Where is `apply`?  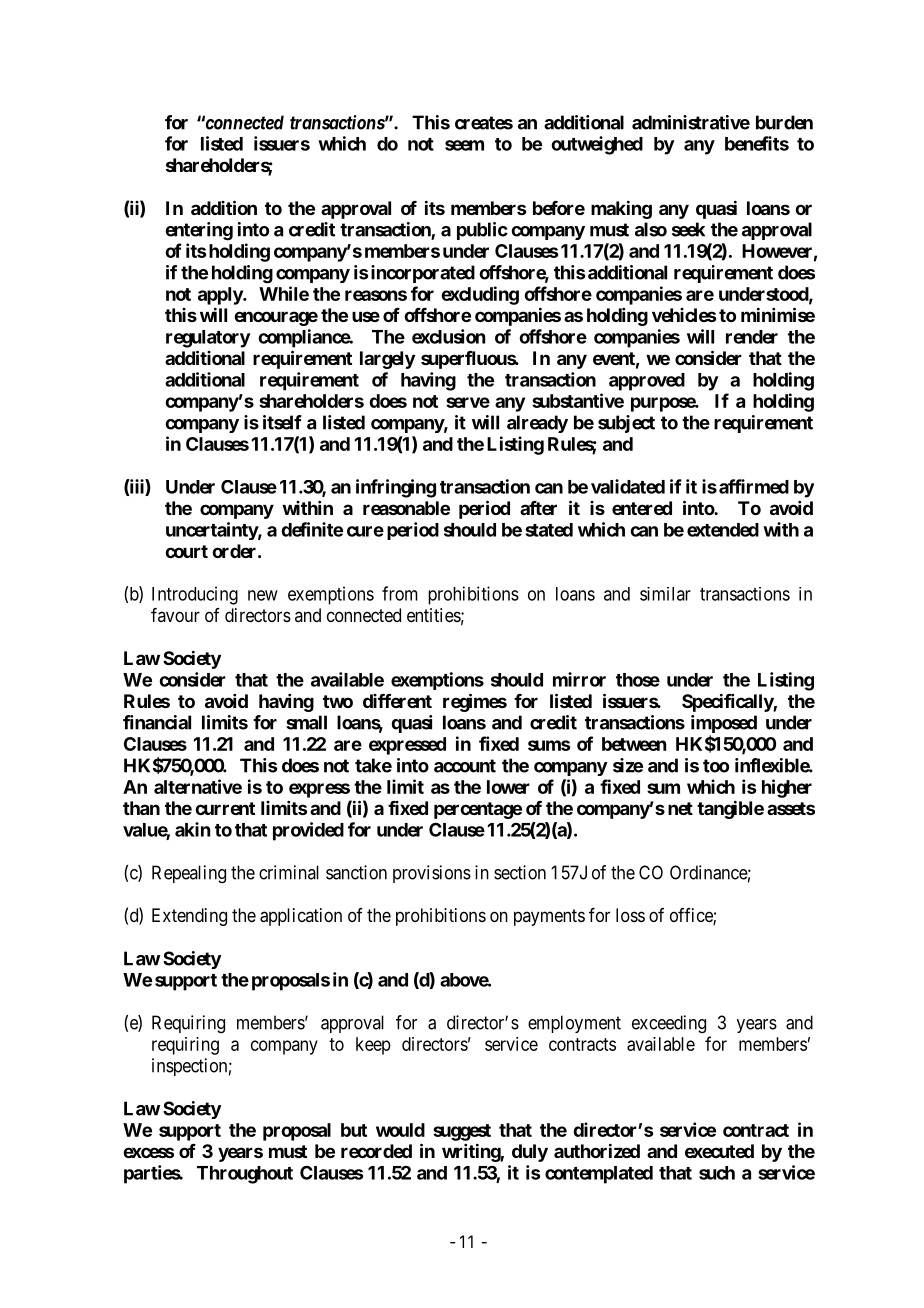
apply is located at coordinates (221, 296).
